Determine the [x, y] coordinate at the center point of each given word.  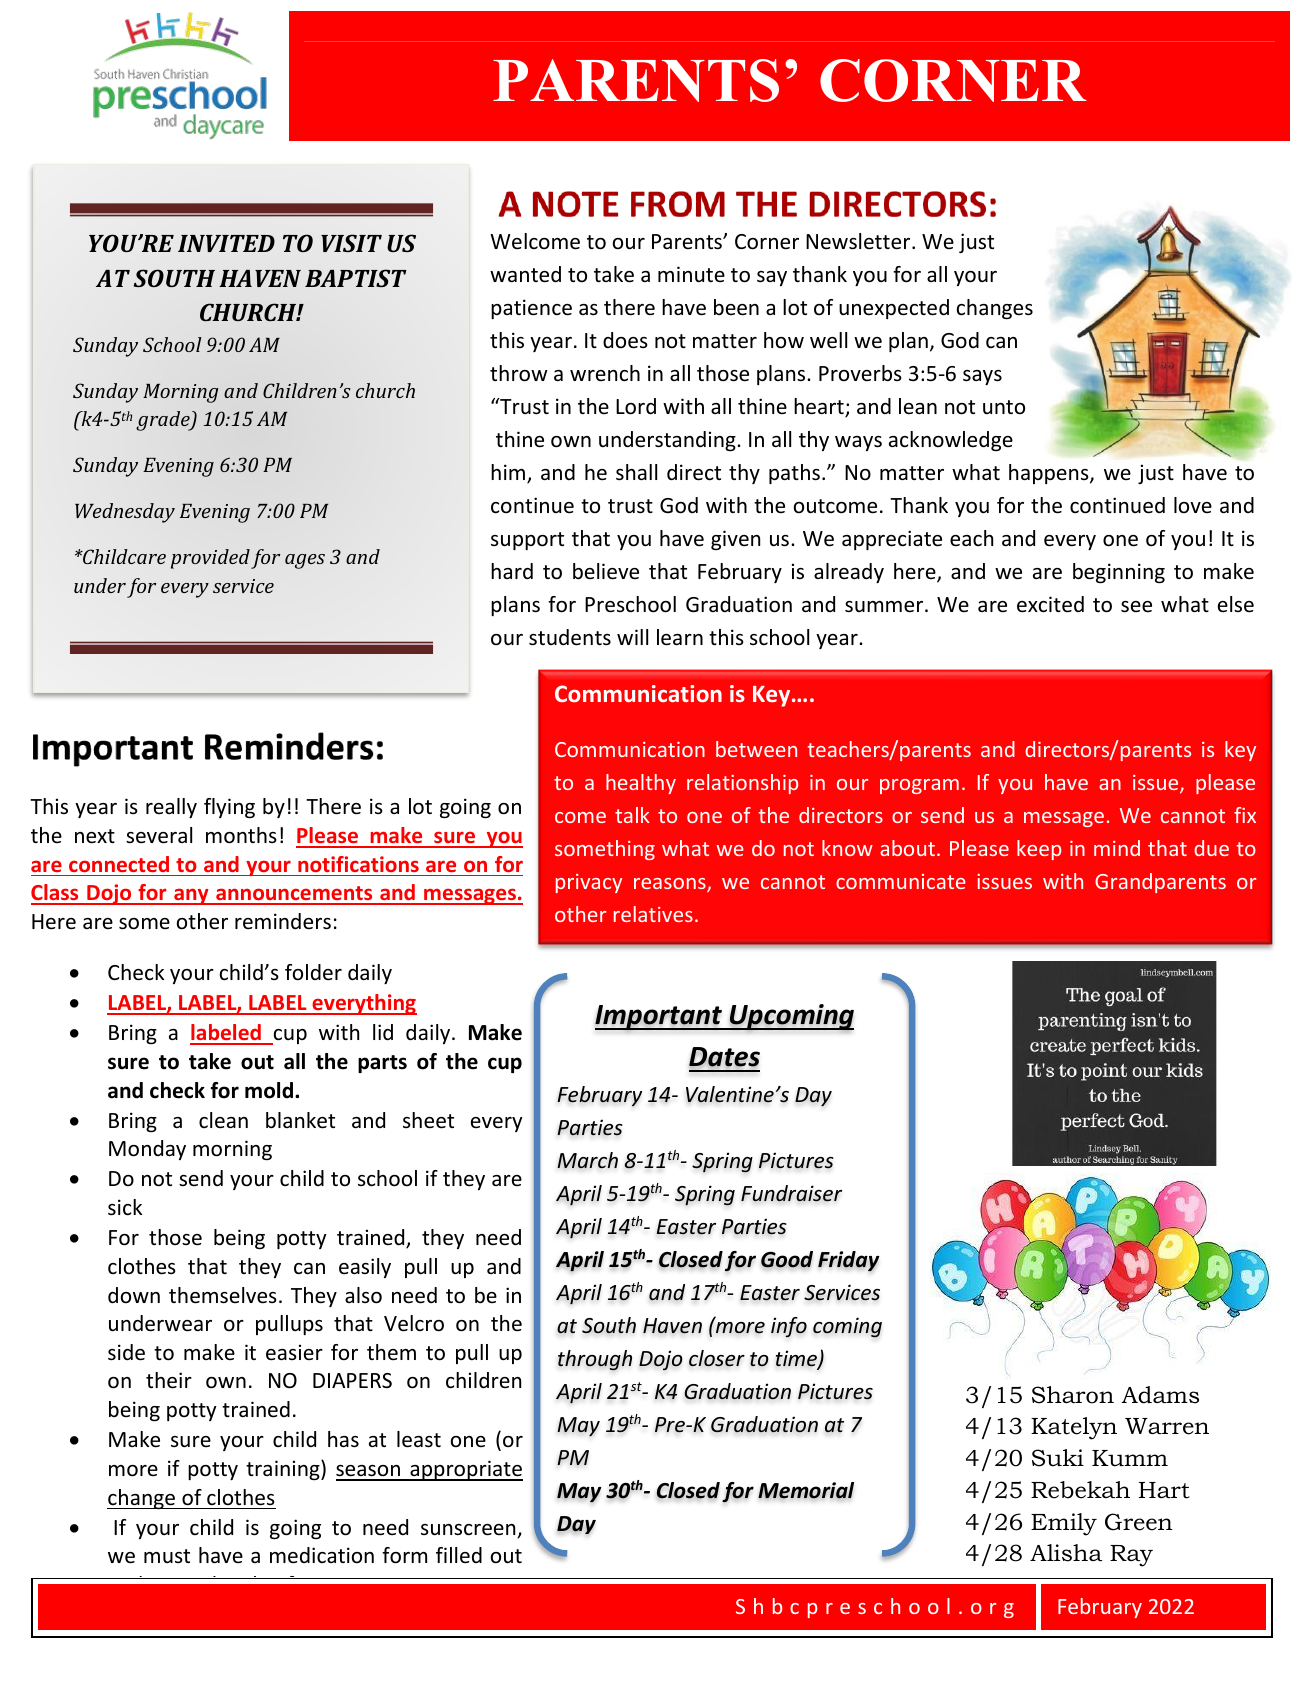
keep [1039, 850]
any [191, 896]
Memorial [806, 1490]
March [587, 1160]
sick [125, 1207]
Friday [849, 1261]
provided [210, 559]
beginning [1119, 573]
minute [691, 274]
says [982, 377]
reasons [671, 885]
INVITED [226, 243]
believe [606, 571]
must [167, 1556]
